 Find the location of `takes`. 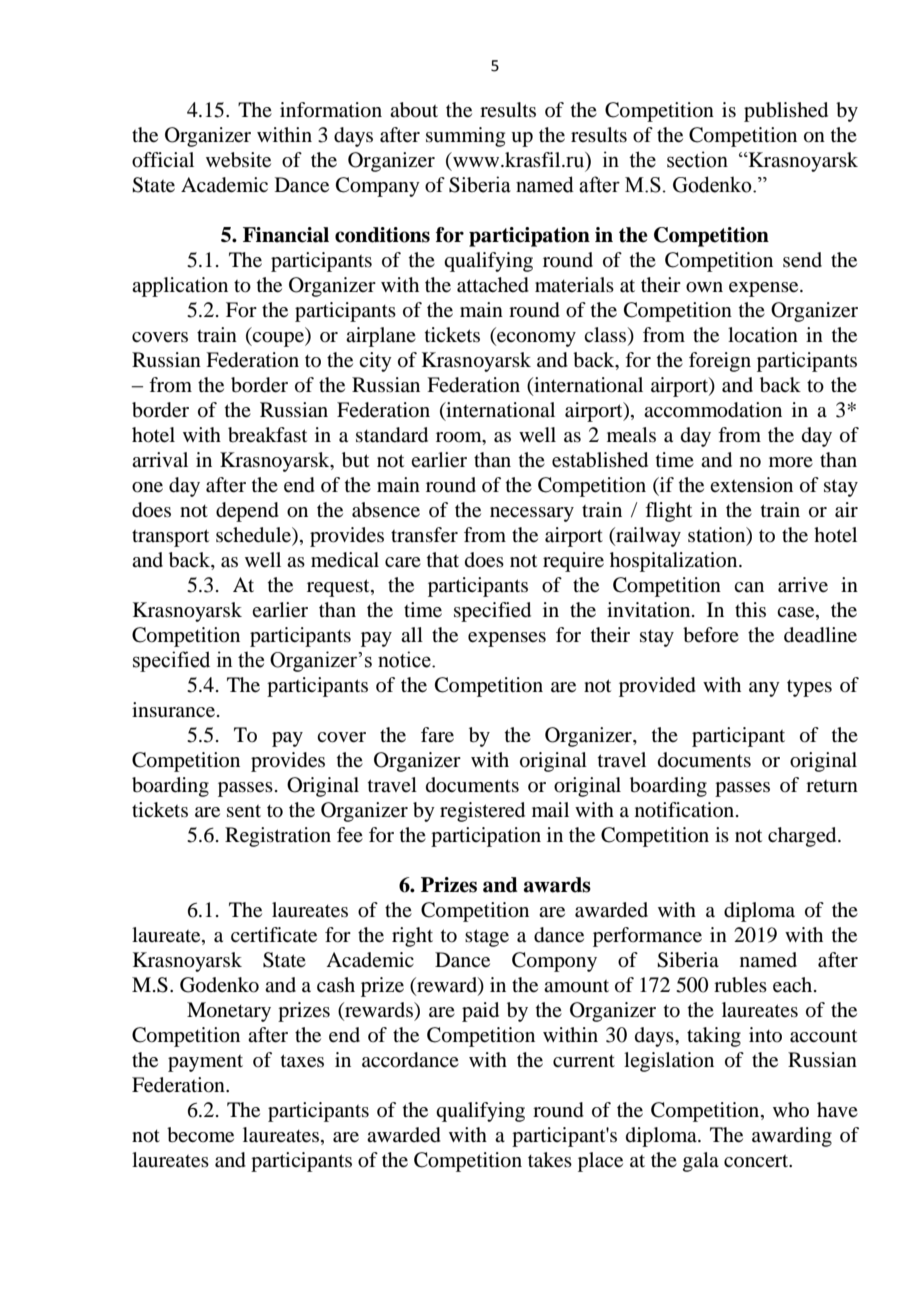

takes is located at coordinates (550, 1160).
